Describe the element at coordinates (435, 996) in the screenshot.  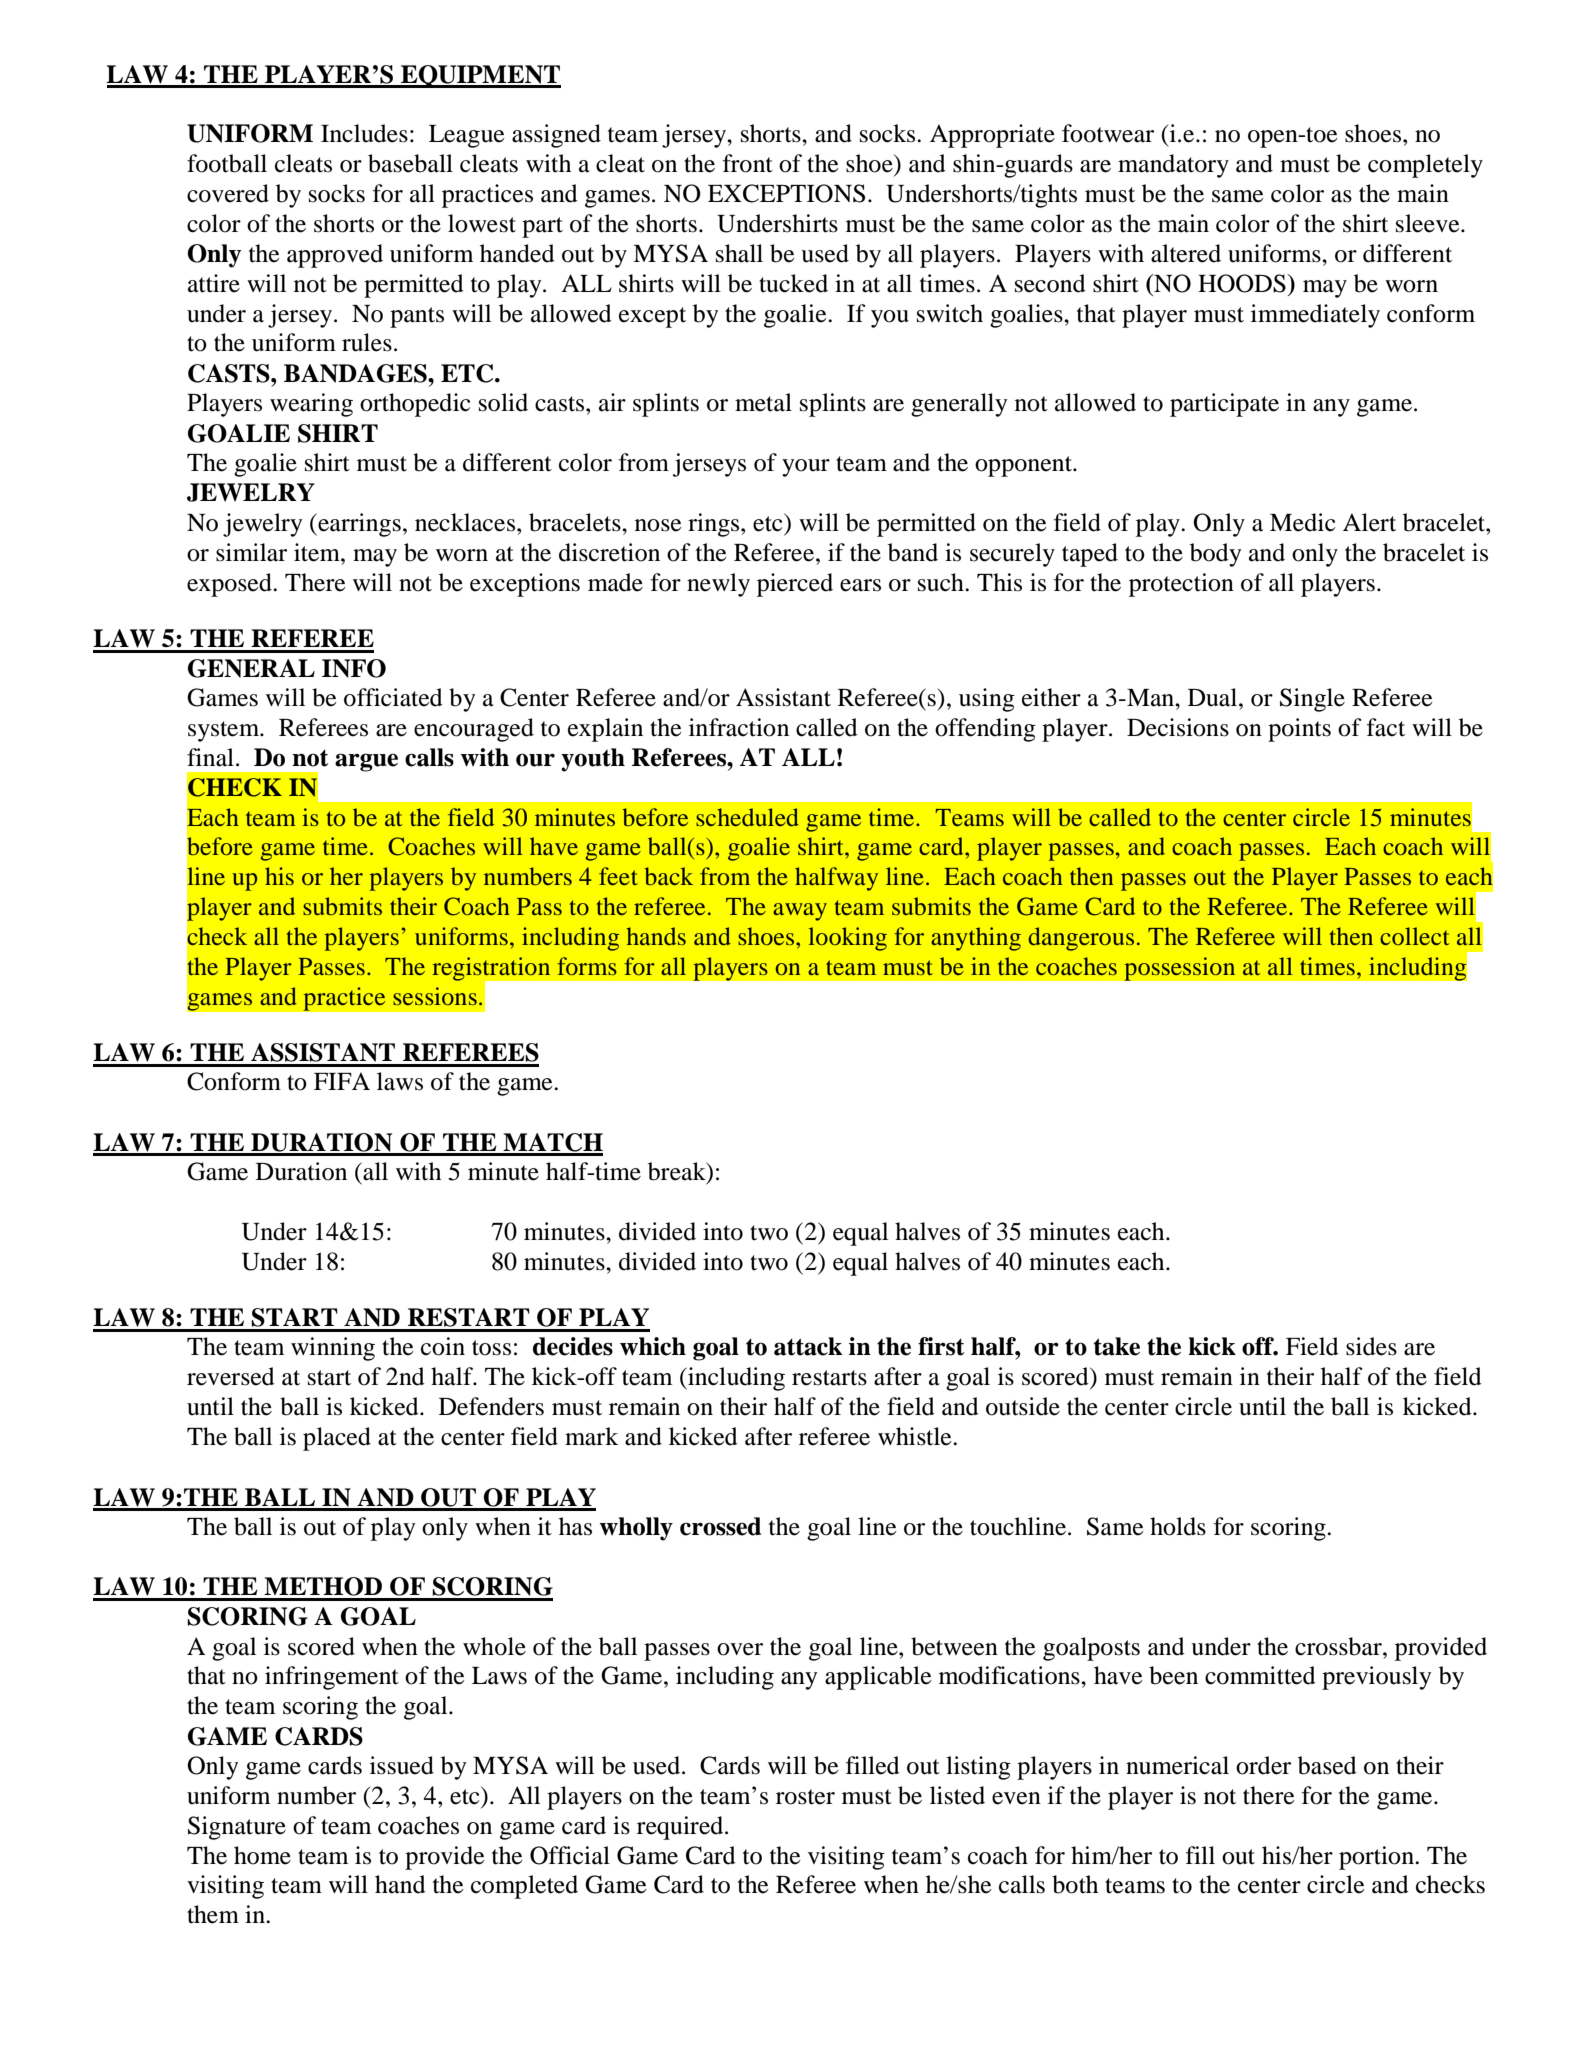
I see `sessions` at that location.
